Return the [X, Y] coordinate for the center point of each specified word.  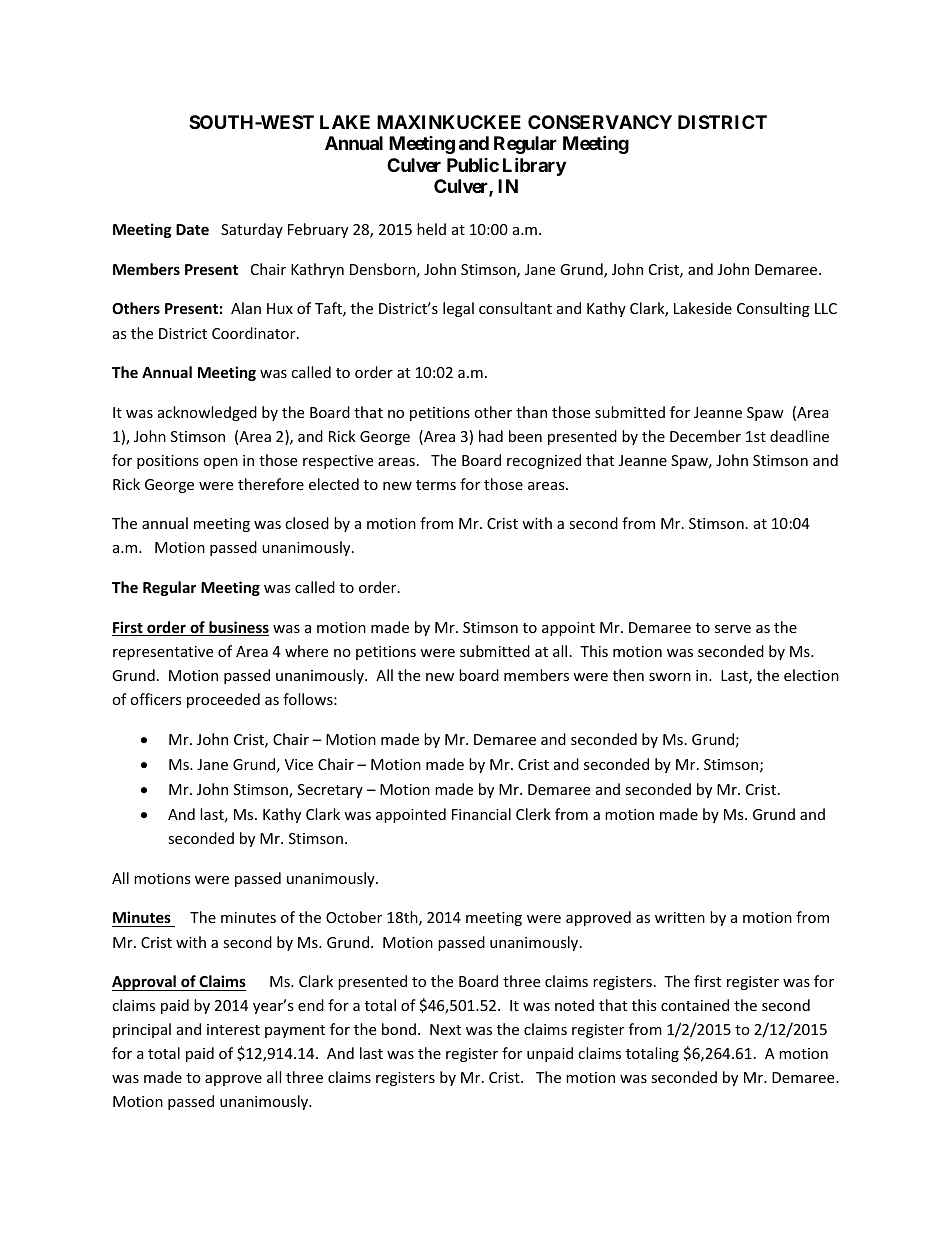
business [238, 628]
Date [192, 229]
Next [445, 1029]
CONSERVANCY [600, 122]
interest [233, 1029]
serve [733, 629]
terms [436, 485]
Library [534, 166]
